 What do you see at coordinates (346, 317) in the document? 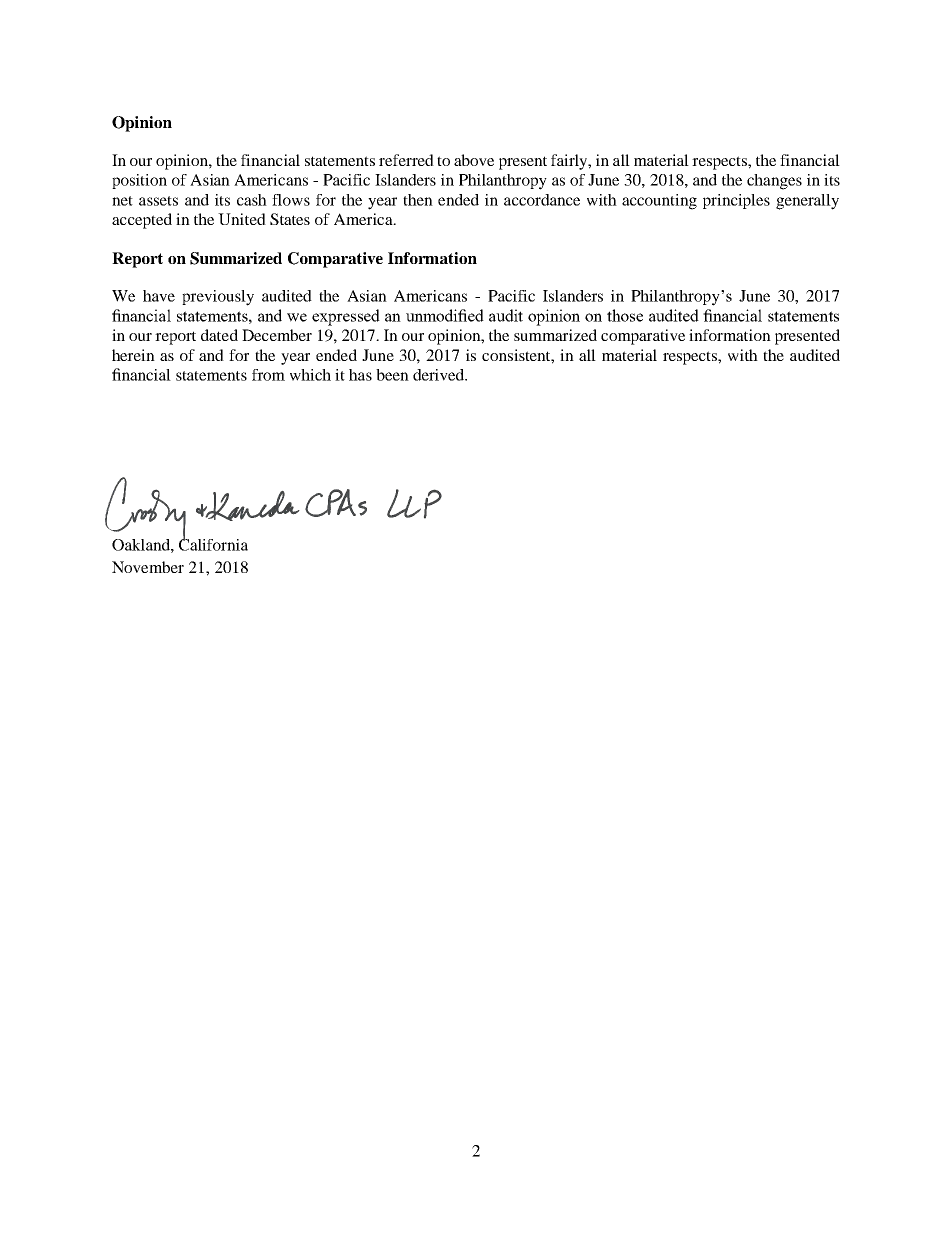
I see `expressed` at bounding box center [346, 317].
